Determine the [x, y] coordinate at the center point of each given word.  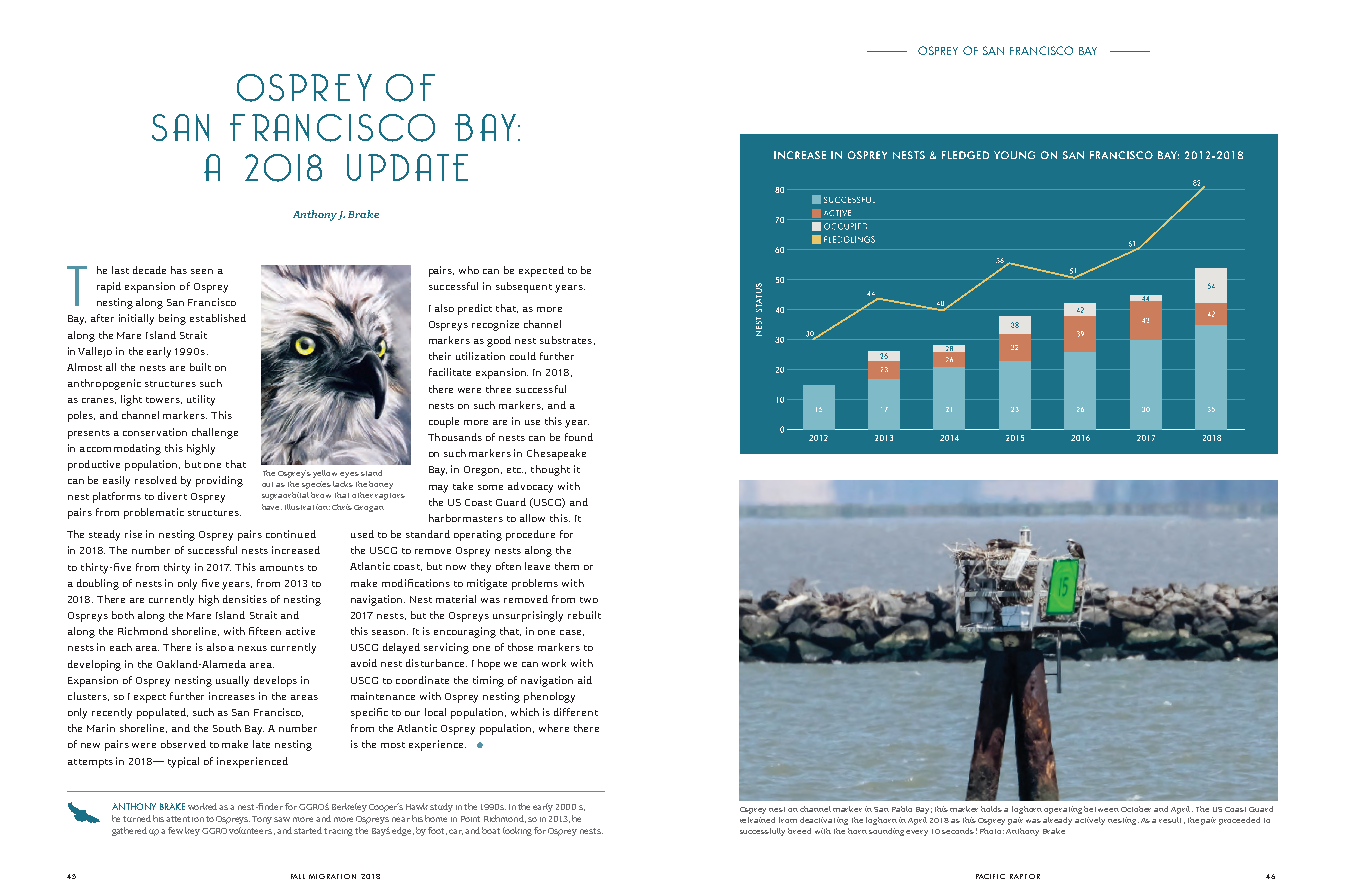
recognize [495, 325]
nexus [252, 648]
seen [202, 271]
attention [185, 819]
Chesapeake [556, 454]
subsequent [524, 287]
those [520, 647]
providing [219, 481]
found [579, 437]
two [589, 600]
